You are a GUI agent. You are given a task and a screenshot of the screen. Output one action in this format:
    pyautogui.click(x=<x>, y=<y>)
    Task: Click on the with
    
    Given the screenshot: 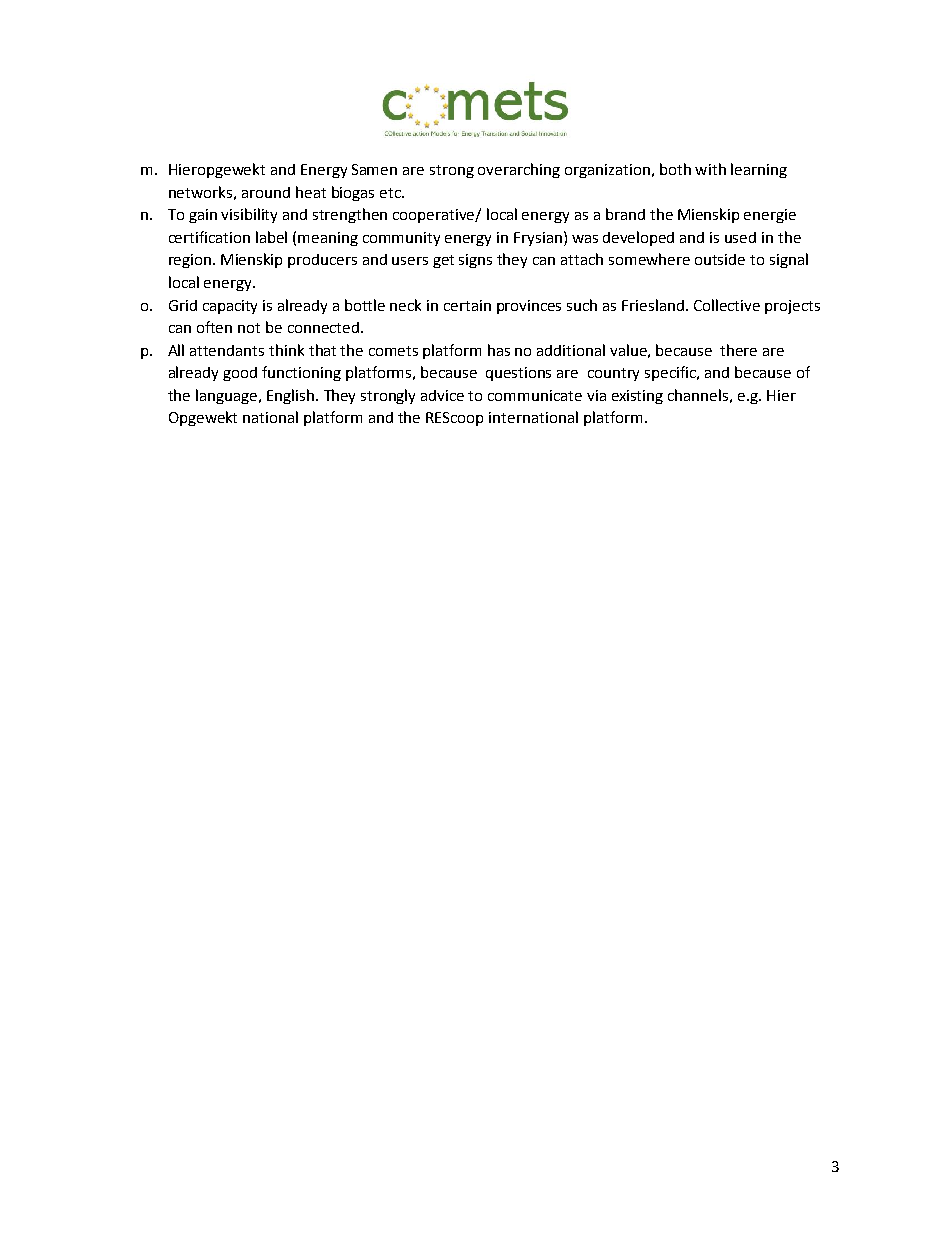 What is the action you would take?
    pyautogui.click(x=710, y=169)
